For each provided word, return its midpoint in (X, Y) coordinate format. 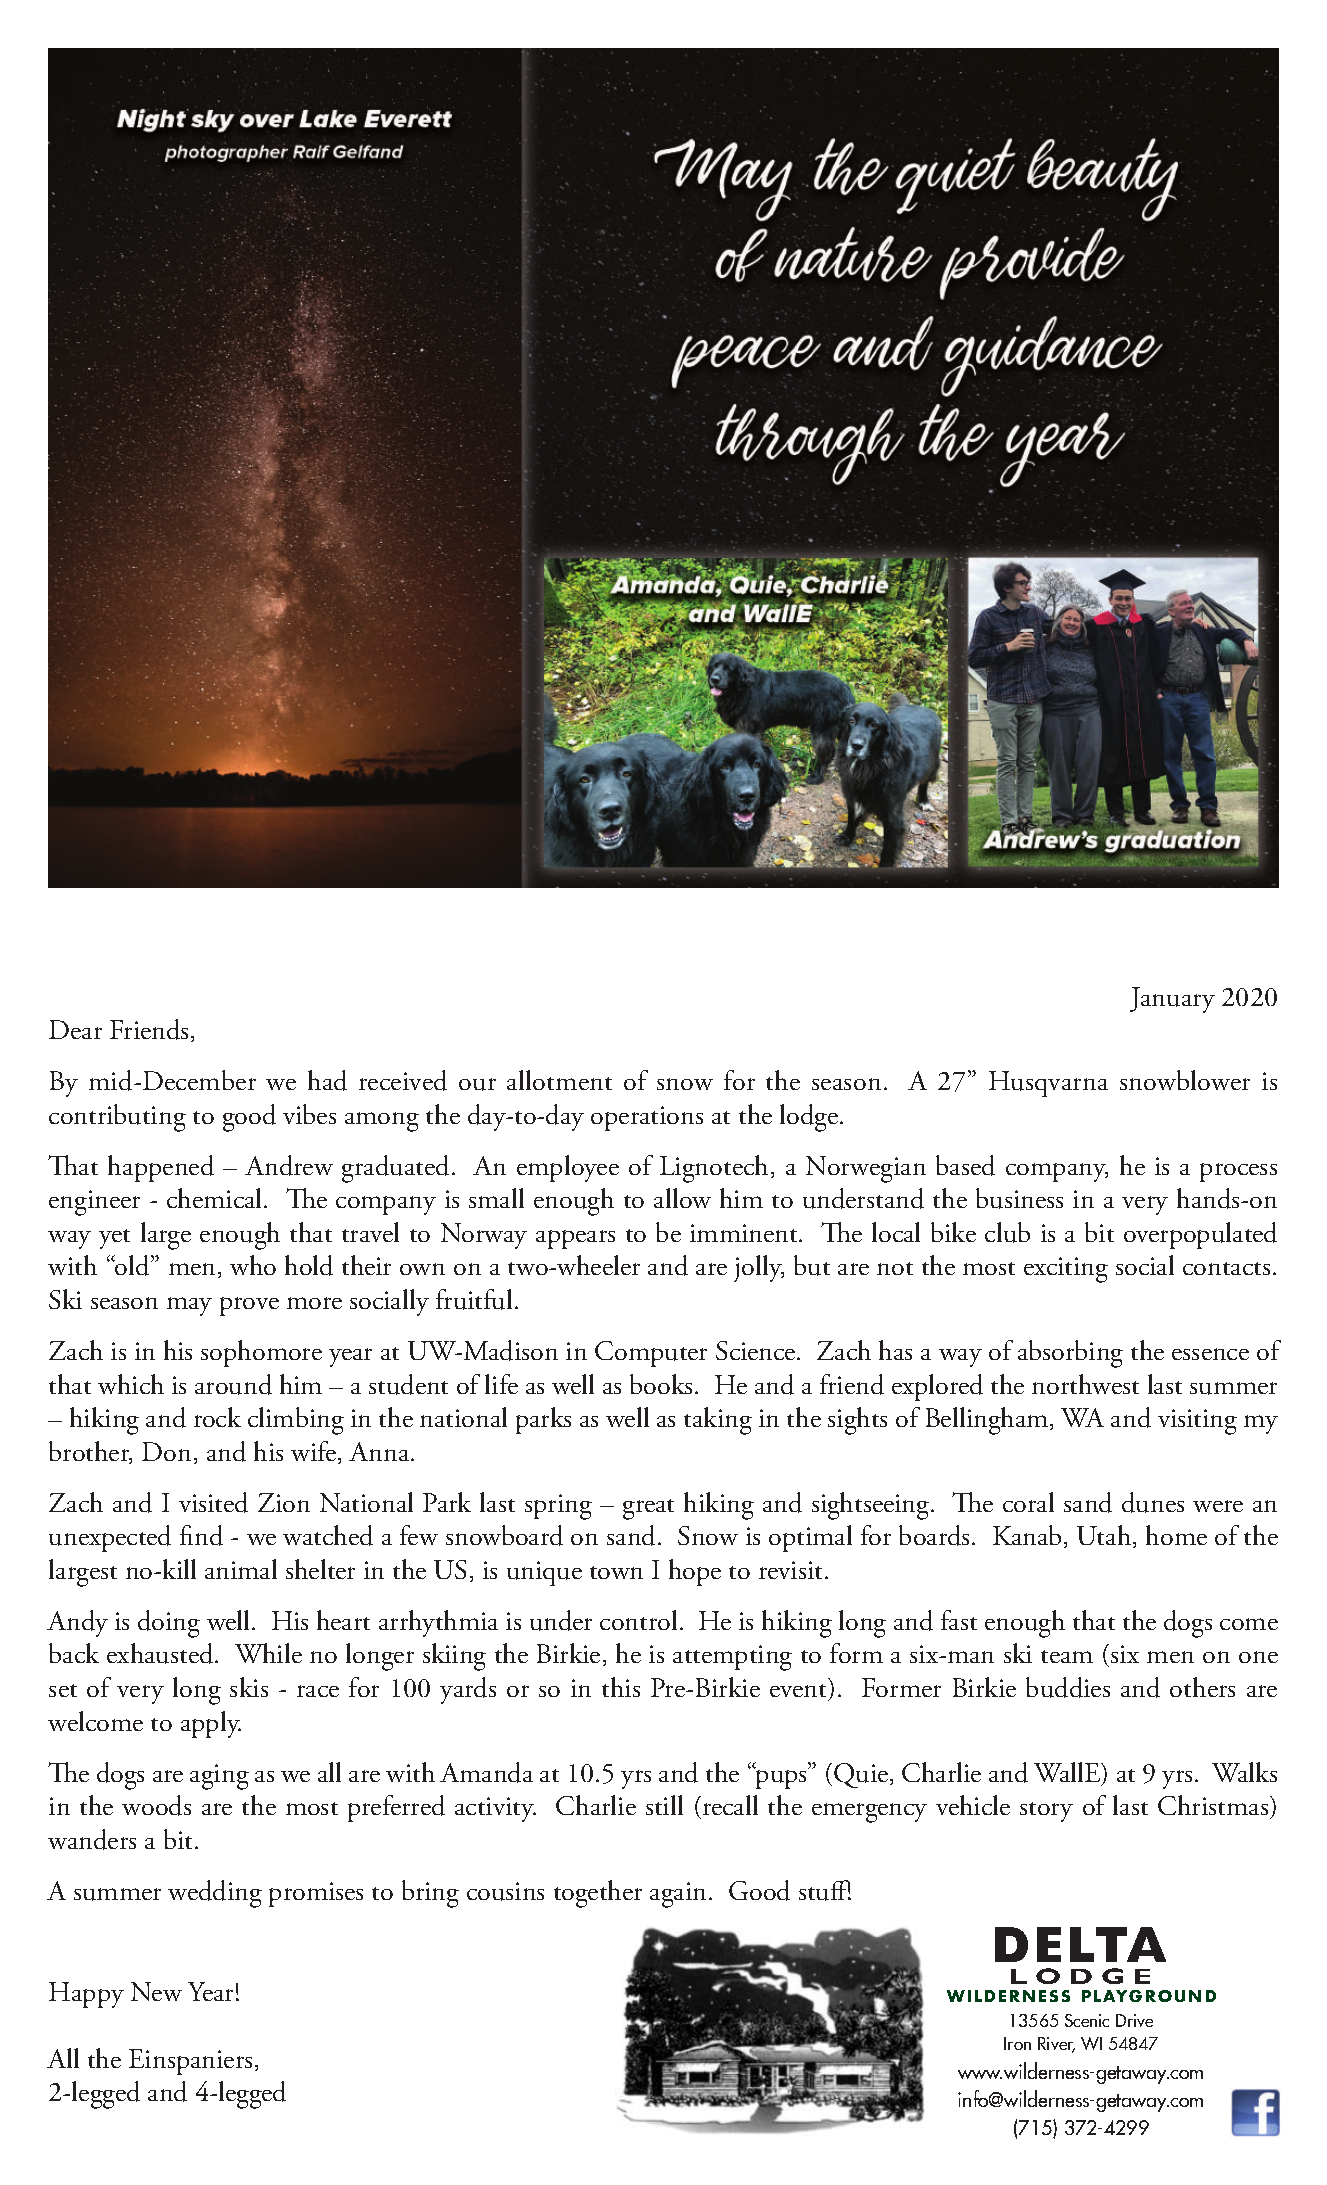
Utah (1105, 1536)
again (678, 1895)
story (1046, 1812)
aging (219, 1777)
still (664, 1805)
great (648, 1509)
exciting (1066, 1270)
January (1172, 1000)
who (253, 1265)
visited (213, 1502)
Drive (1134, 2020)
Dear (75, 1029)
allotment (559, 1080)
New (156, 1991)
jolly (759, 1268)
